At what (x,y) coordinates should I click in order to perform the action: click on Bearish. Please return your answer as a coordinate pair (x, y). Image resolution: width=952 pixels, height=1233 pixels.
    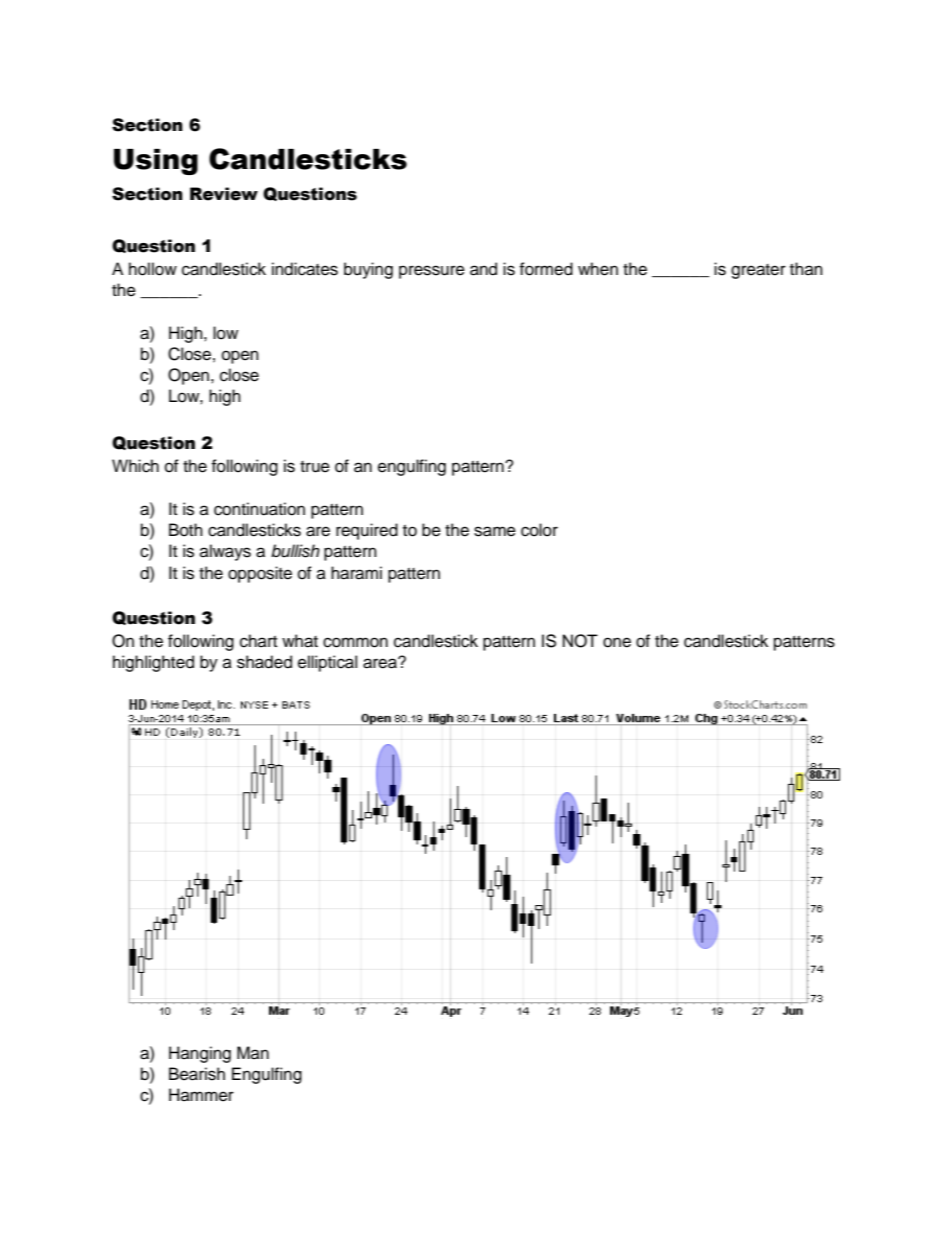
    Looking at the image, I should click on (197, 1074).
